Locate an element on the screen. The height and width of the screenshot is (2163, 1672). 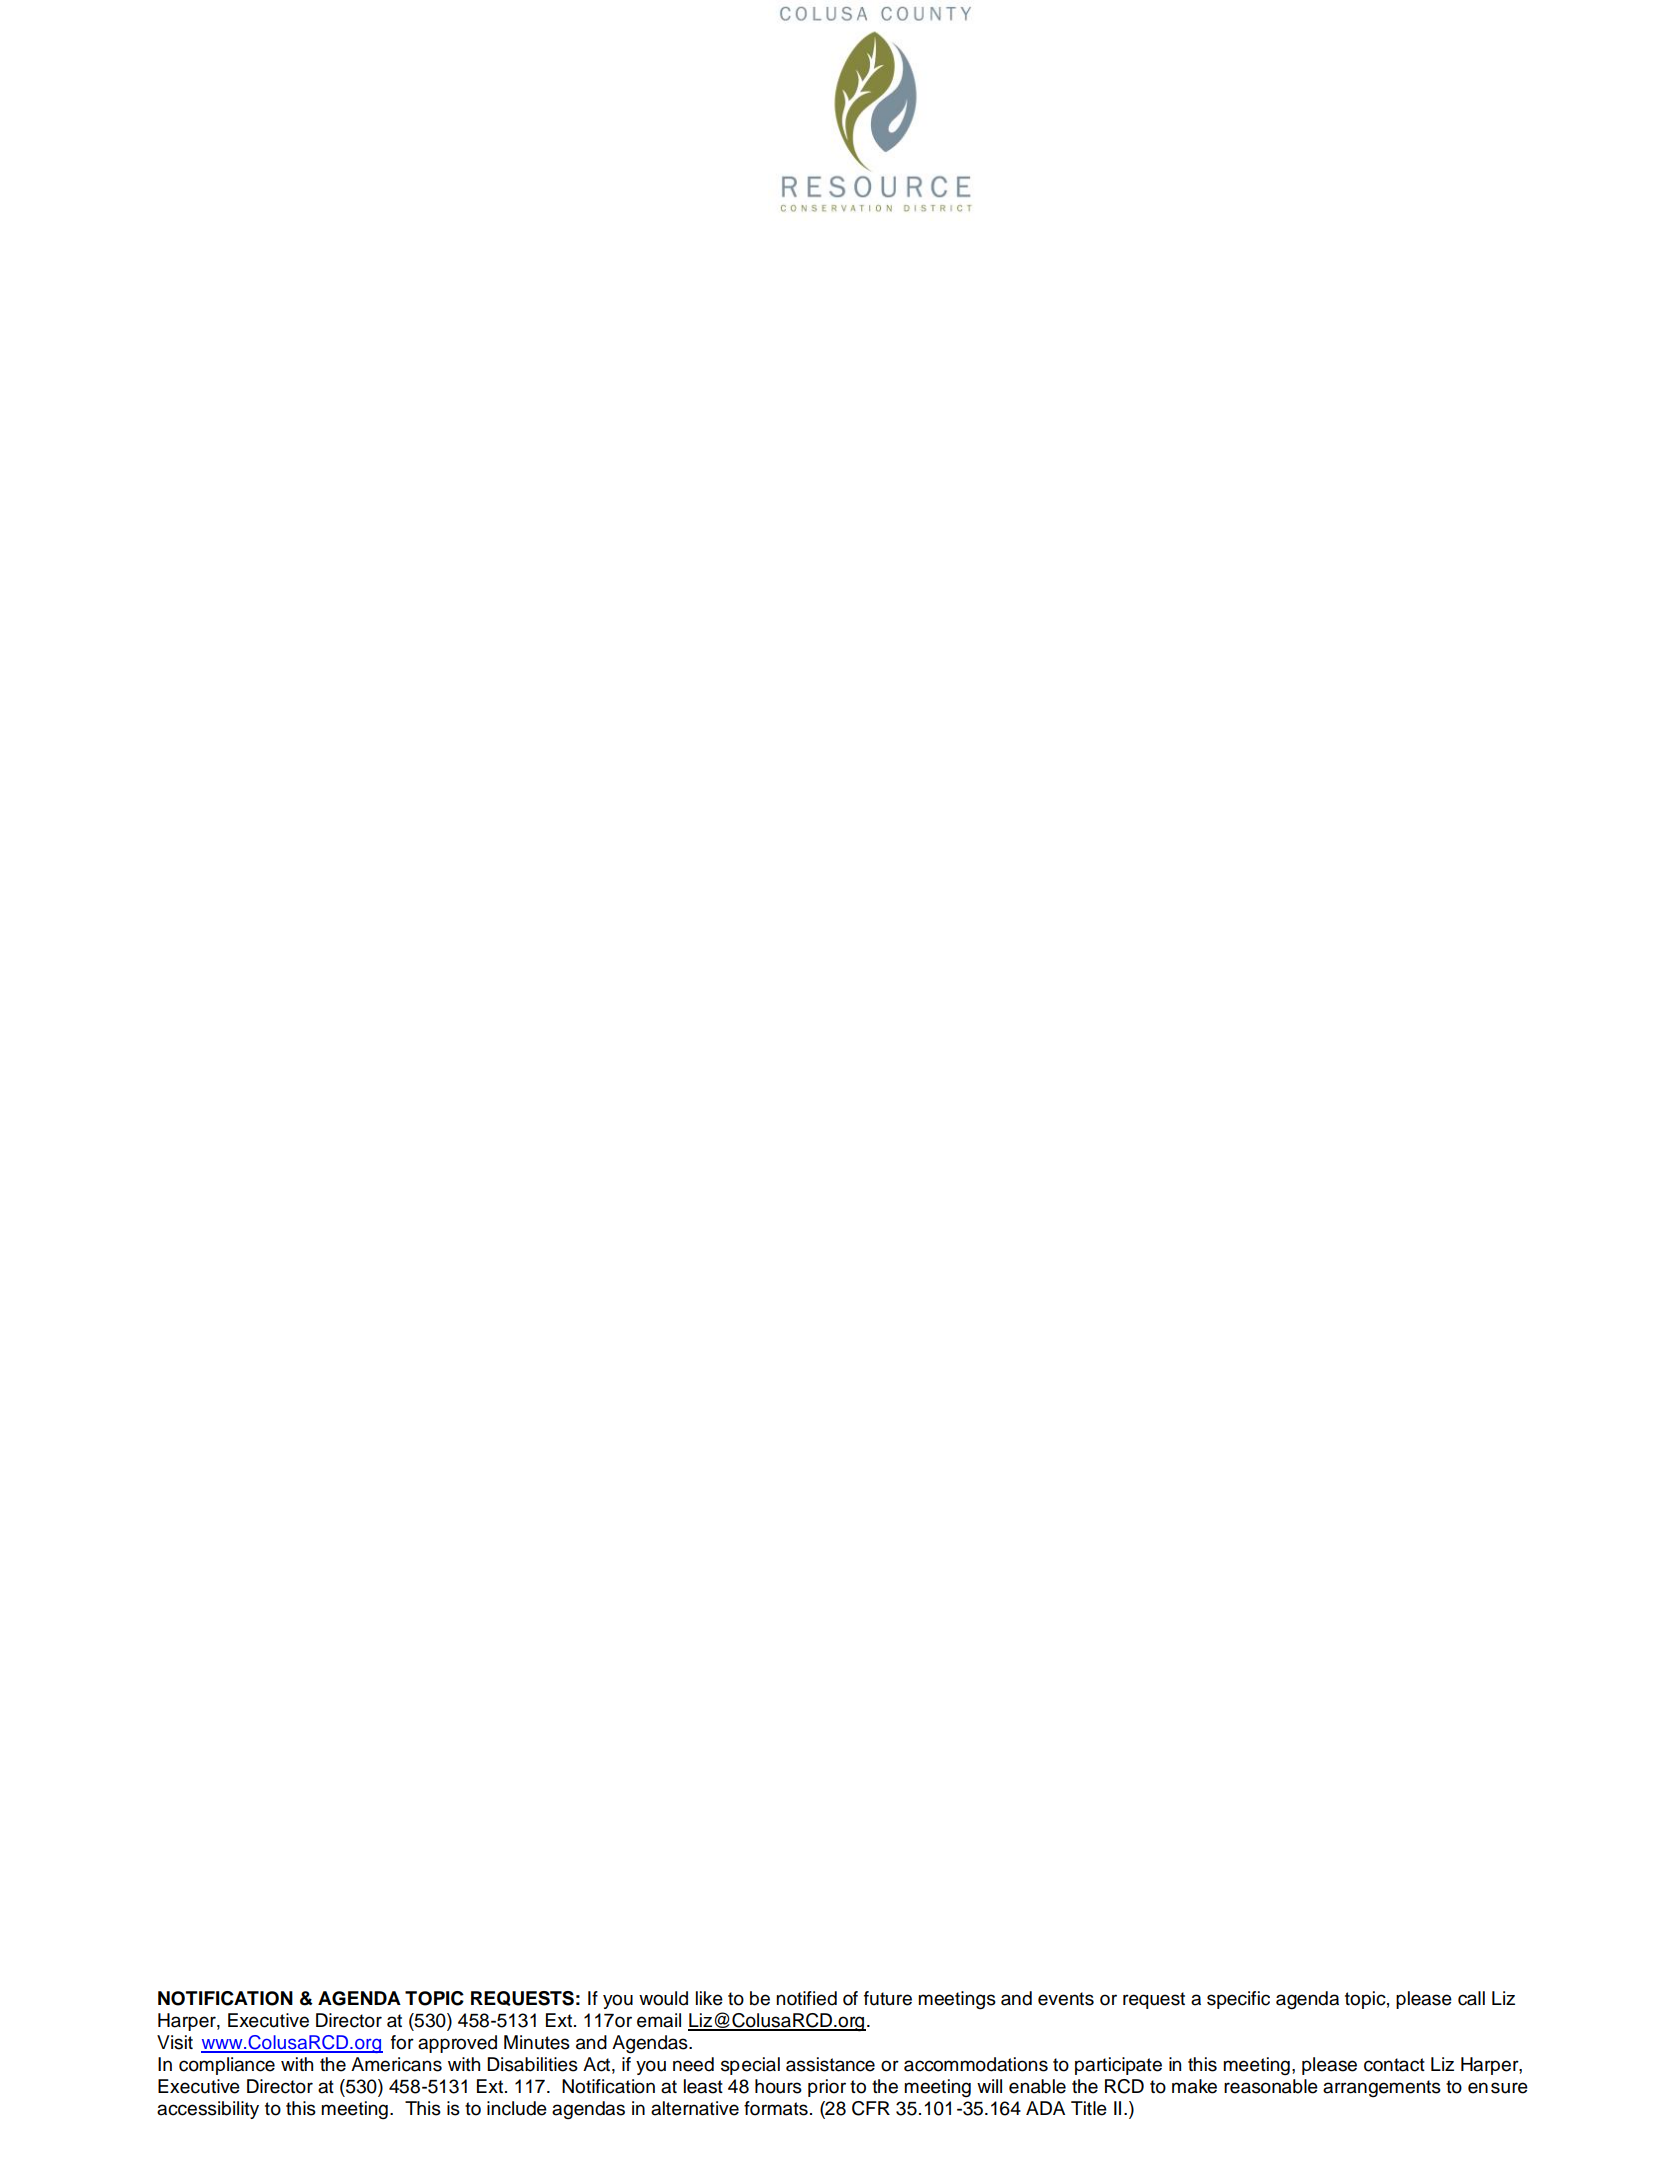
would is located at coordinates (663, 1998).
